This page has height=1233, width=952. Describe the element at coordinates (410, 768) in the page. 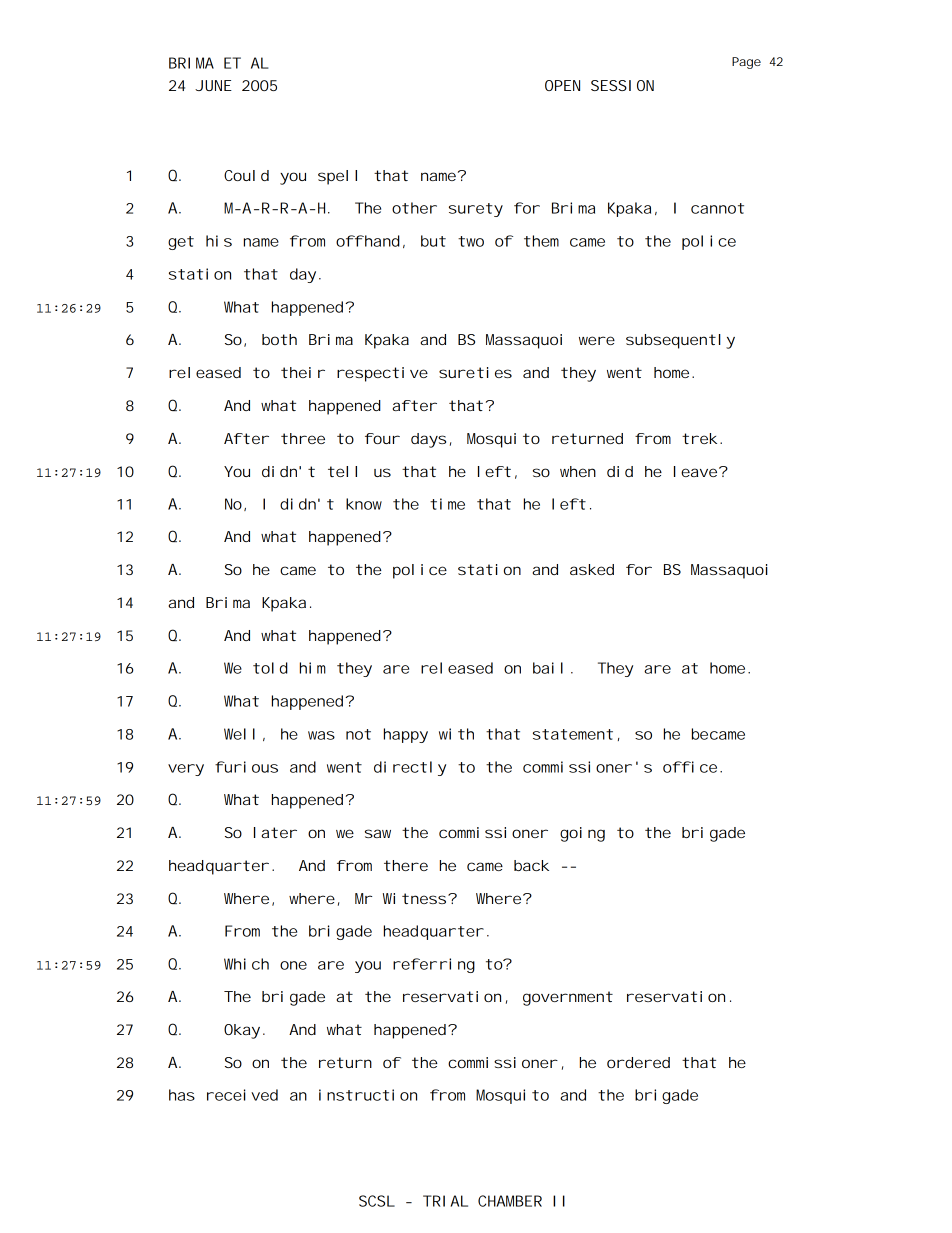

I see `directly` at that location.
